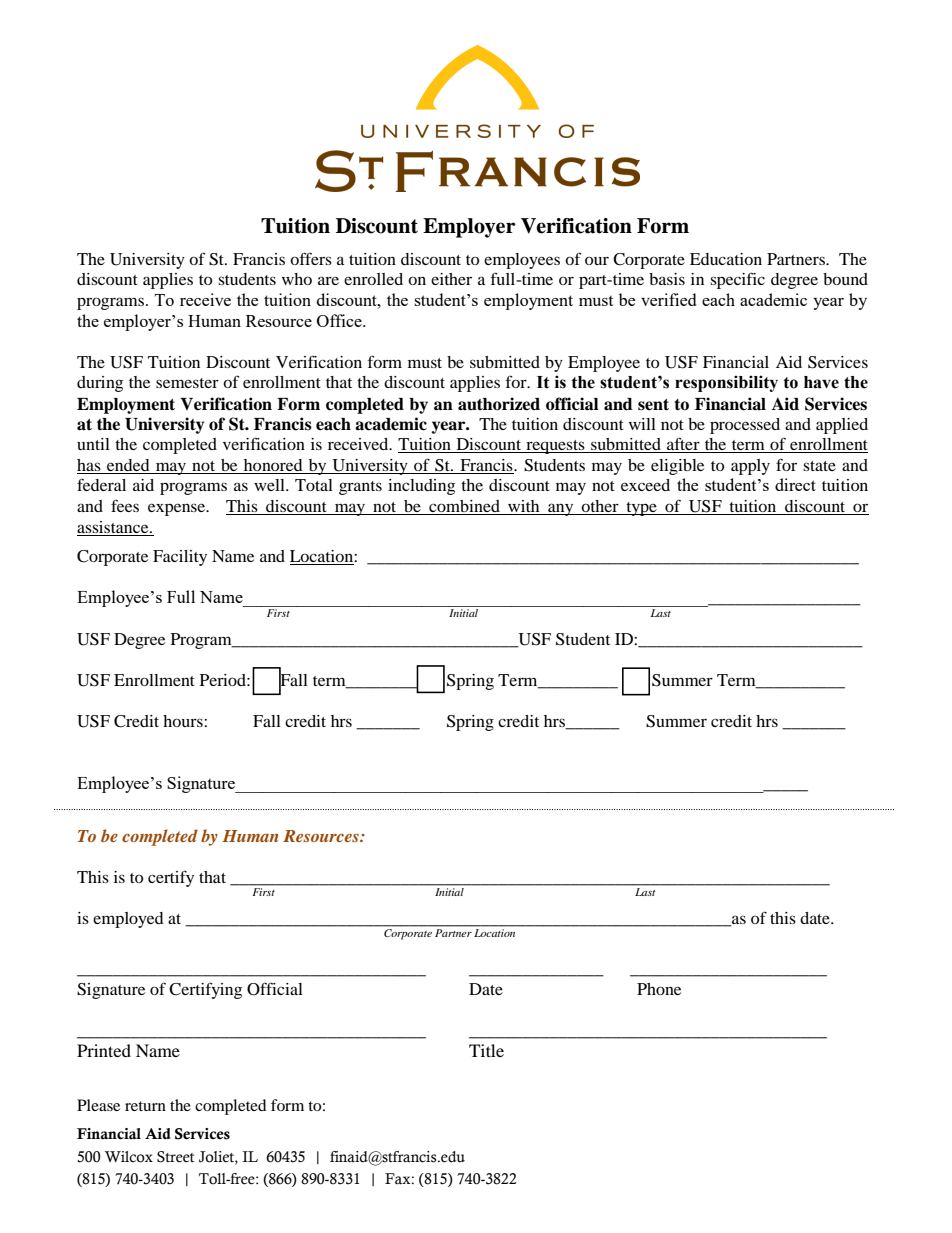  Describe the element at coordinates (145, 1106) in the image. I see `return` at that location.
